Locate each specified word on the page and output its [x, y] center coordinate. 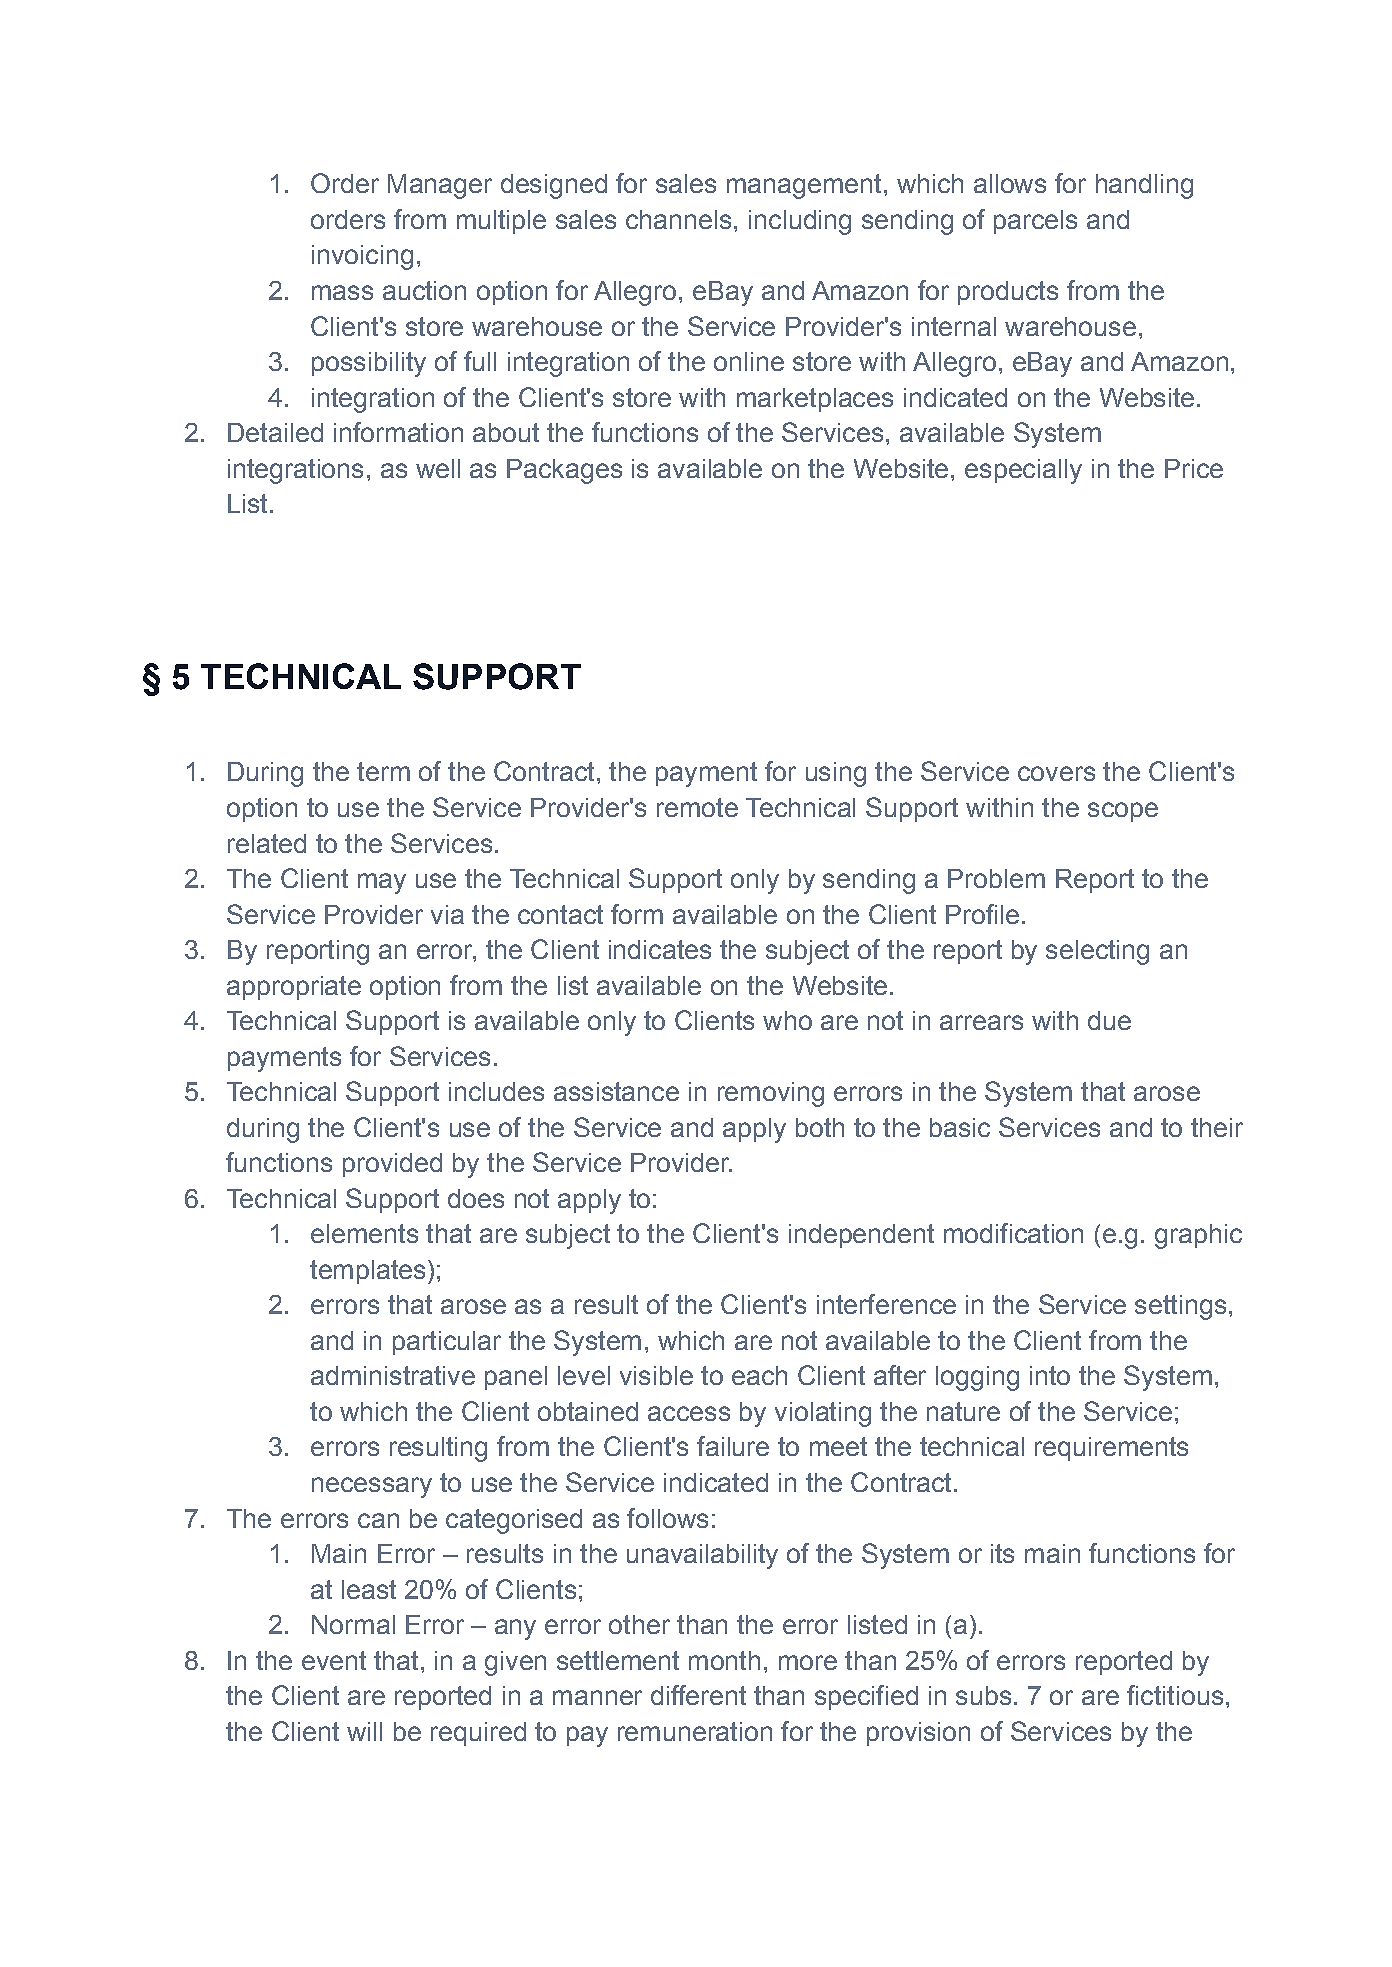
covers [1056, 773]
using [836, 774]
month [724, 1660]
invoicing [362, 257]
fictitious [1175, 1695]
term [383, 771]
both [820, 1127]
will [364, 1731]
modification [1013, 1233]
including [800, 222]
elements [364, 1233]
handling [1144, 186]
